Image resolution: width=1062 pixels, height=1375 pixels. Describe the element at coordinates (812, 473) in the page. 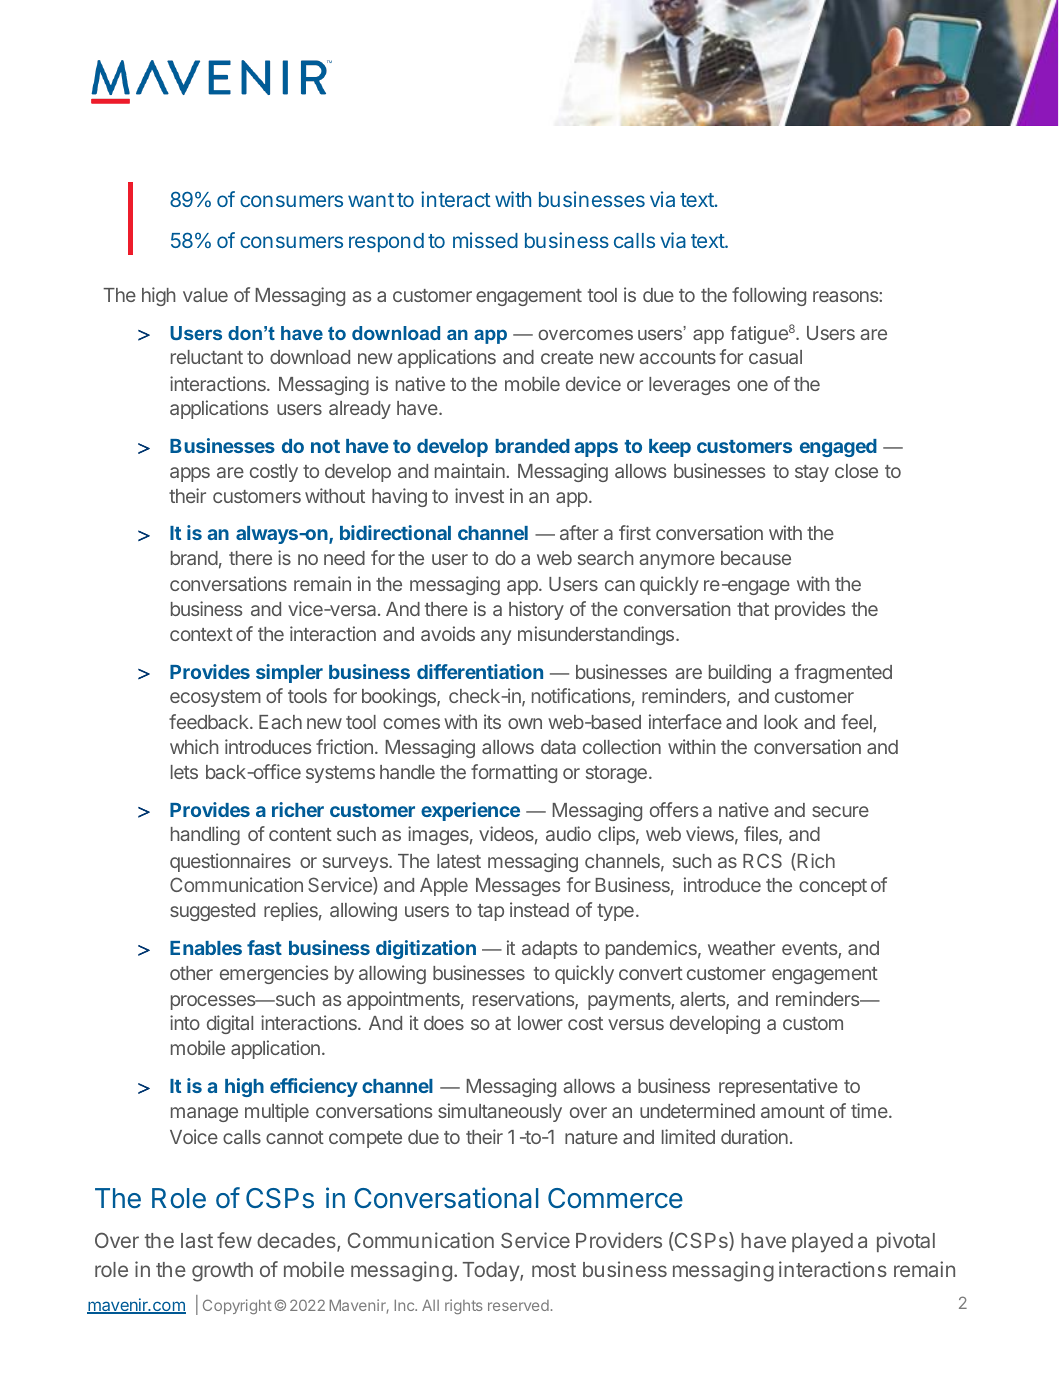

I see `stay` at that location.
